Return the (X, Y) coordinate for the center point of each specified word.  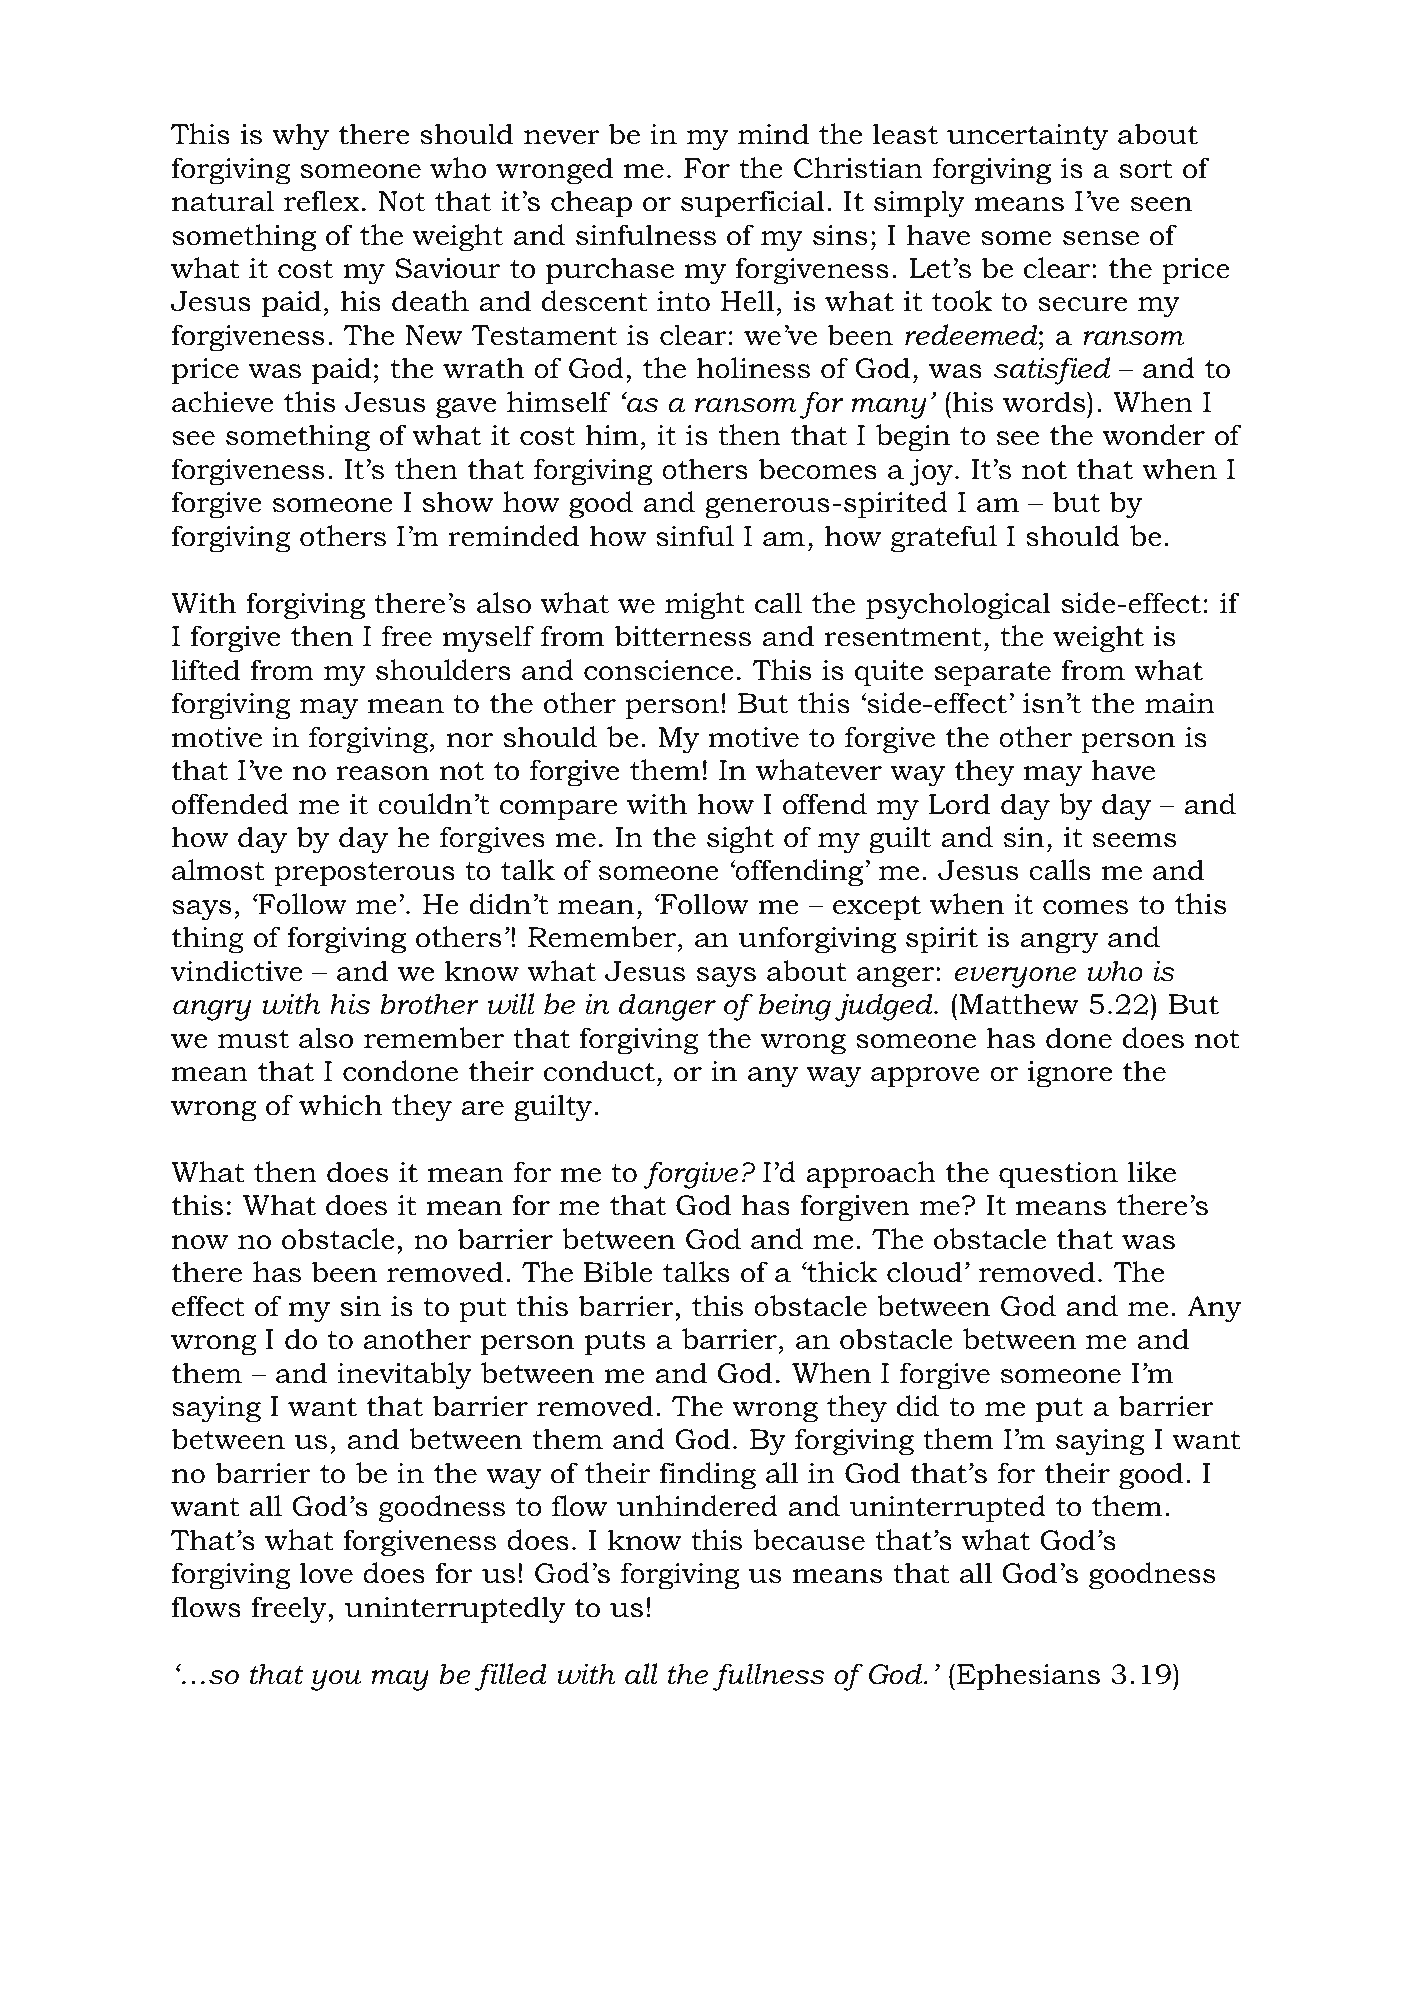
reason (382, 773)
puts (615, 1343)
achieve (223, 402)
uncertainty (1028, 137)
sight (740, 840)
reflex (322, 201)
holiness (753, 368)
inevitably (404, 1376)
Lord (959, 804)
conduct (599, 1071)
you (336, 1680)
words (1045, 402)
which (340, 1105)
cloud (924, 1272)
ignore (1070, 1074)
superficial (753, 204)
